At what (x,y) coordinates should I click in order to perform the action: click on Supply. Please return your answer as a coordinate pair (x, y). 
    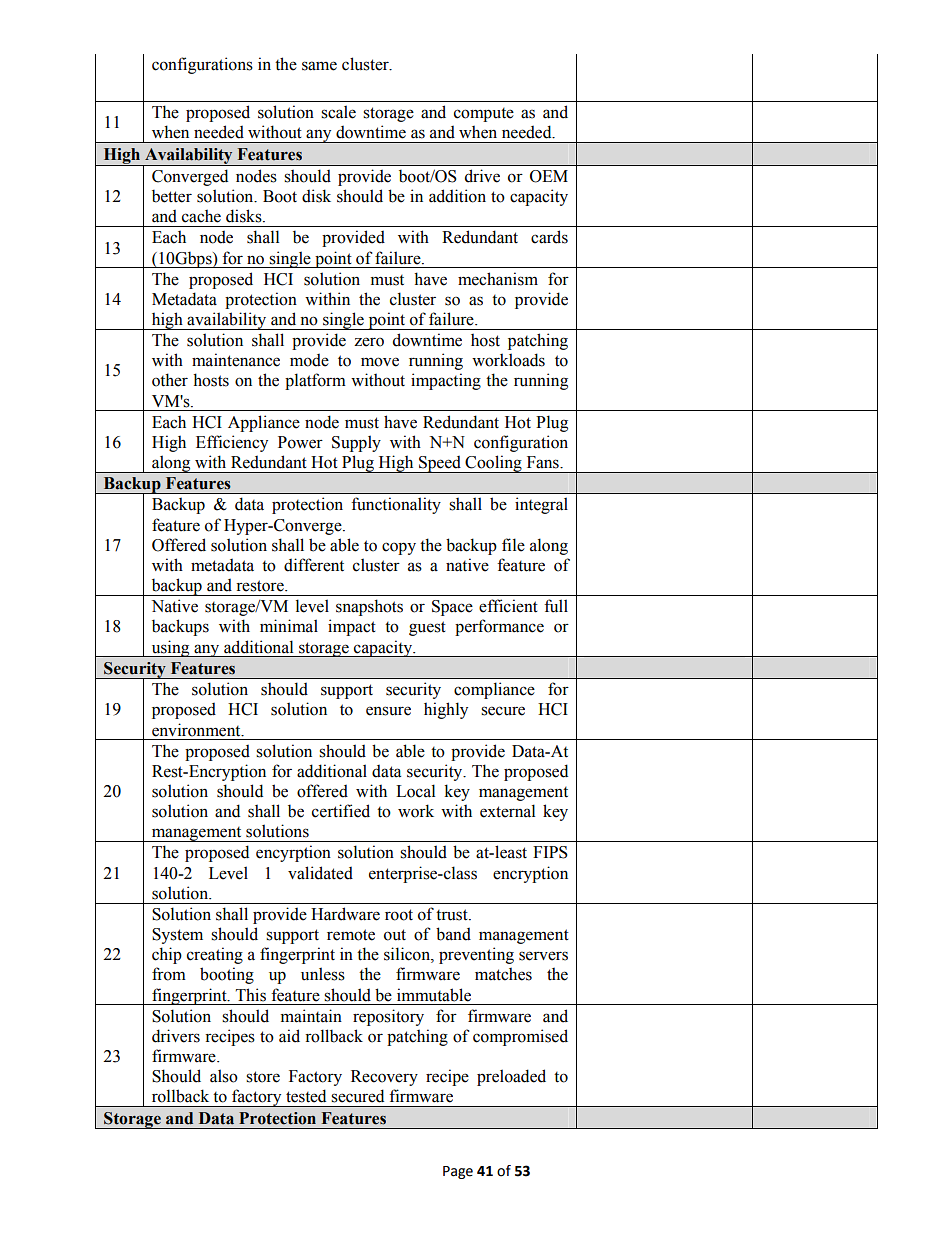
    Looking at the image, I should click on (356, 443).
